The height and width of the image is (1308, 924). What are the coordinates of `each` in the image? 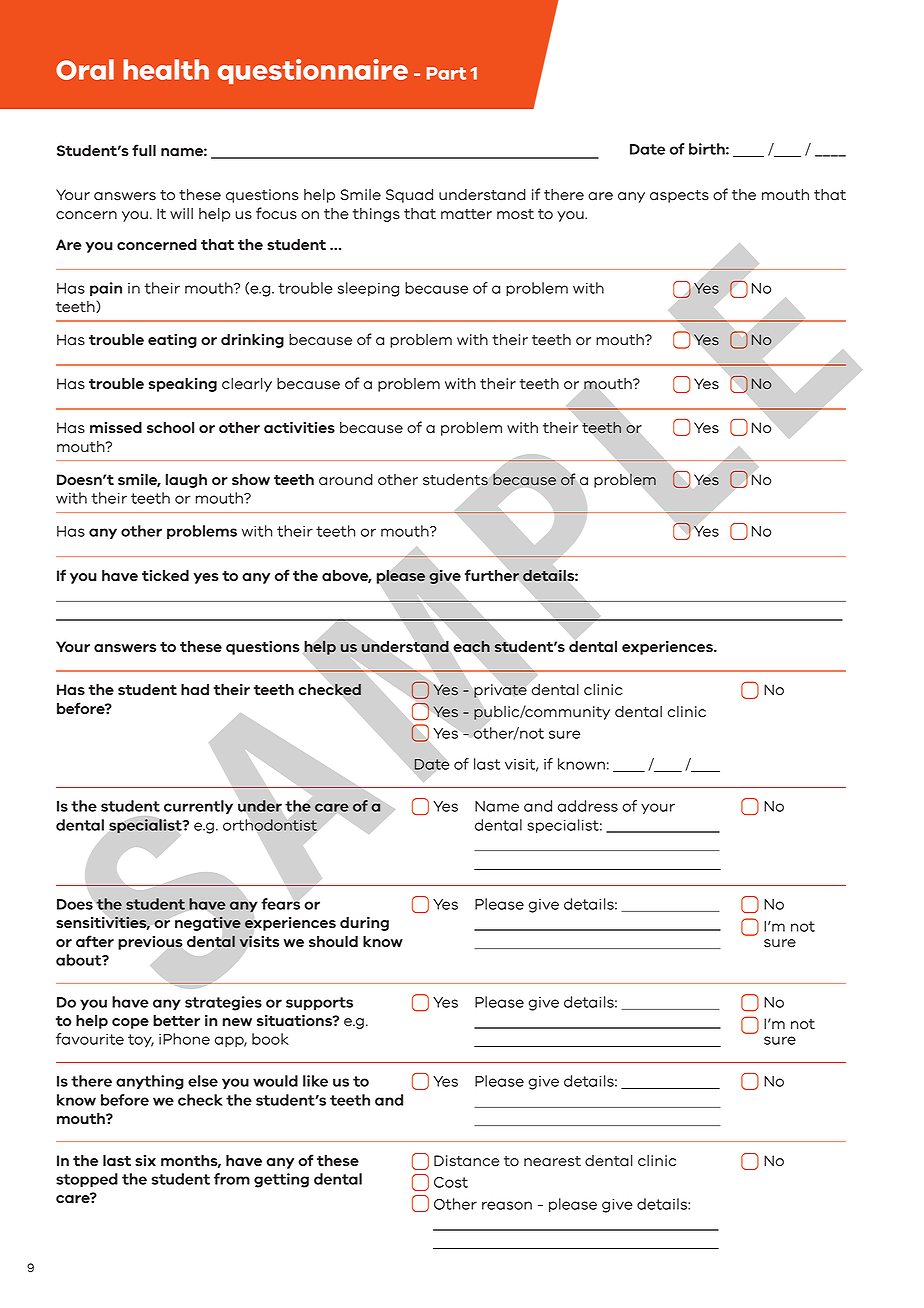 It's located at (472, 646).
